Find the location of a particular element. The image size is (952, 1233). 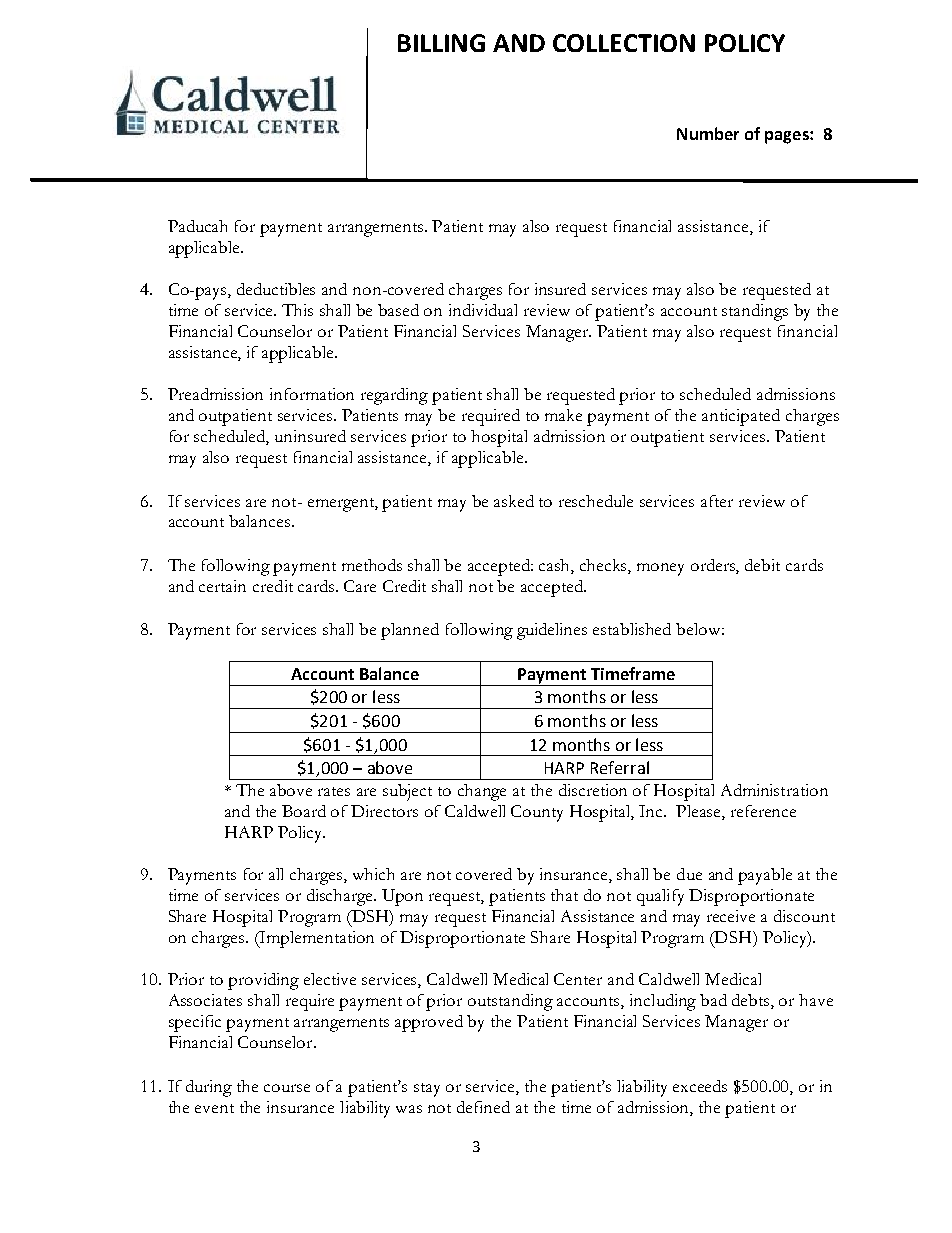

asked is located at coordinates (514, 501).
